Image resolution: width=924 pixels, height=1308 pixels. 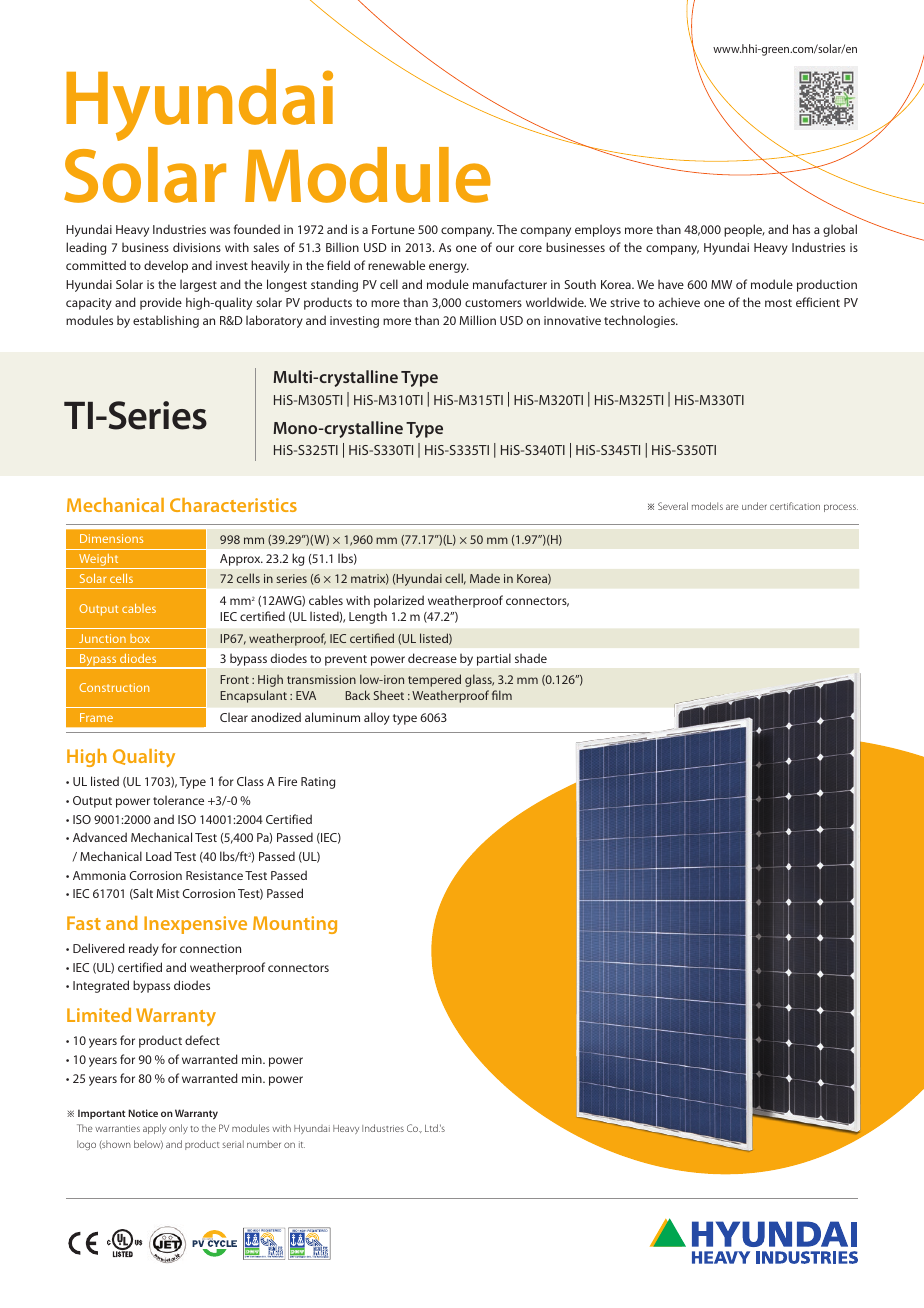 I want to click on shade, so click(x=531, y=658).
